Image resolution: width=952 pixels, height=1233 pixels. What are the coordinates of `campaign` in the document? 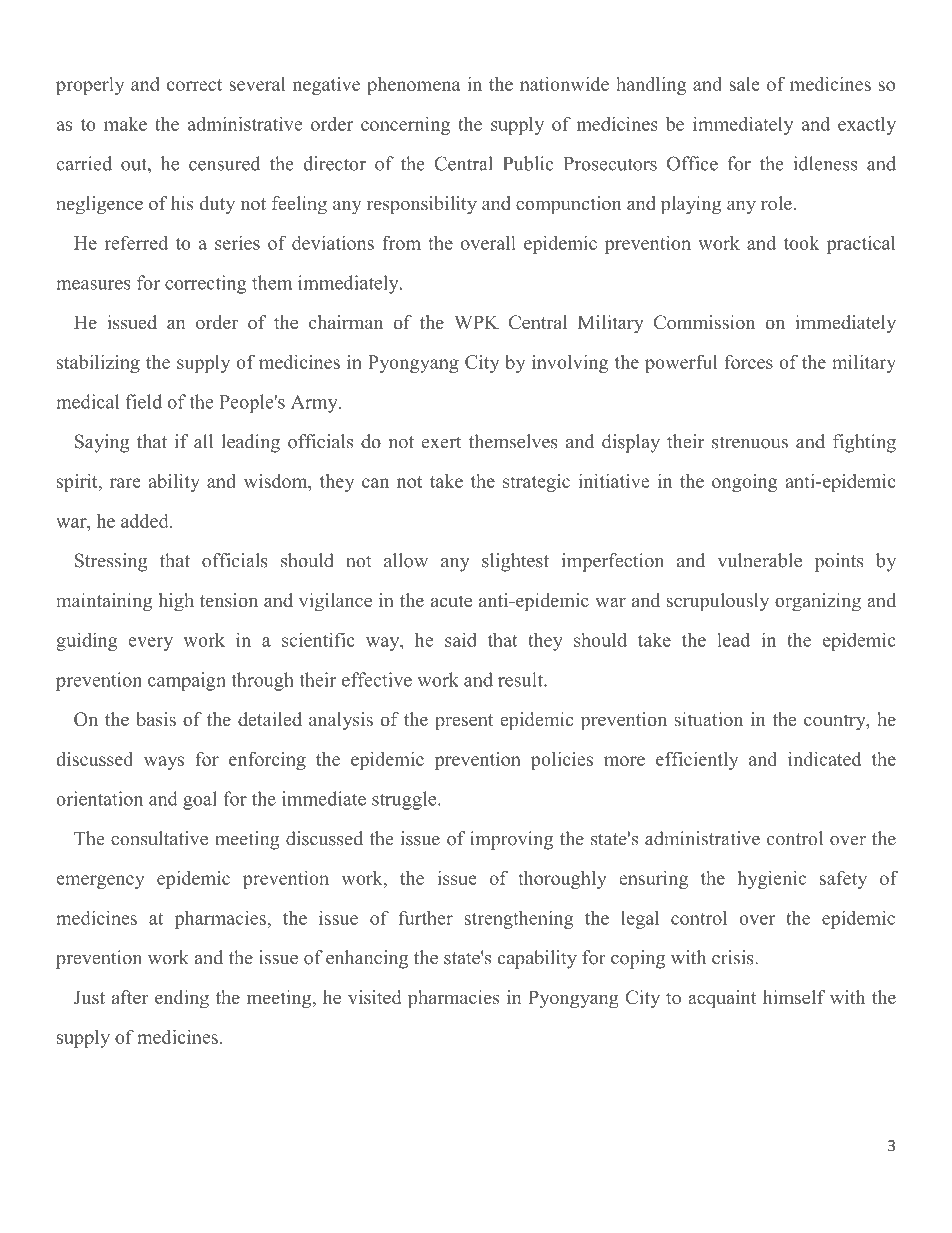 It's located at (187, 681).
